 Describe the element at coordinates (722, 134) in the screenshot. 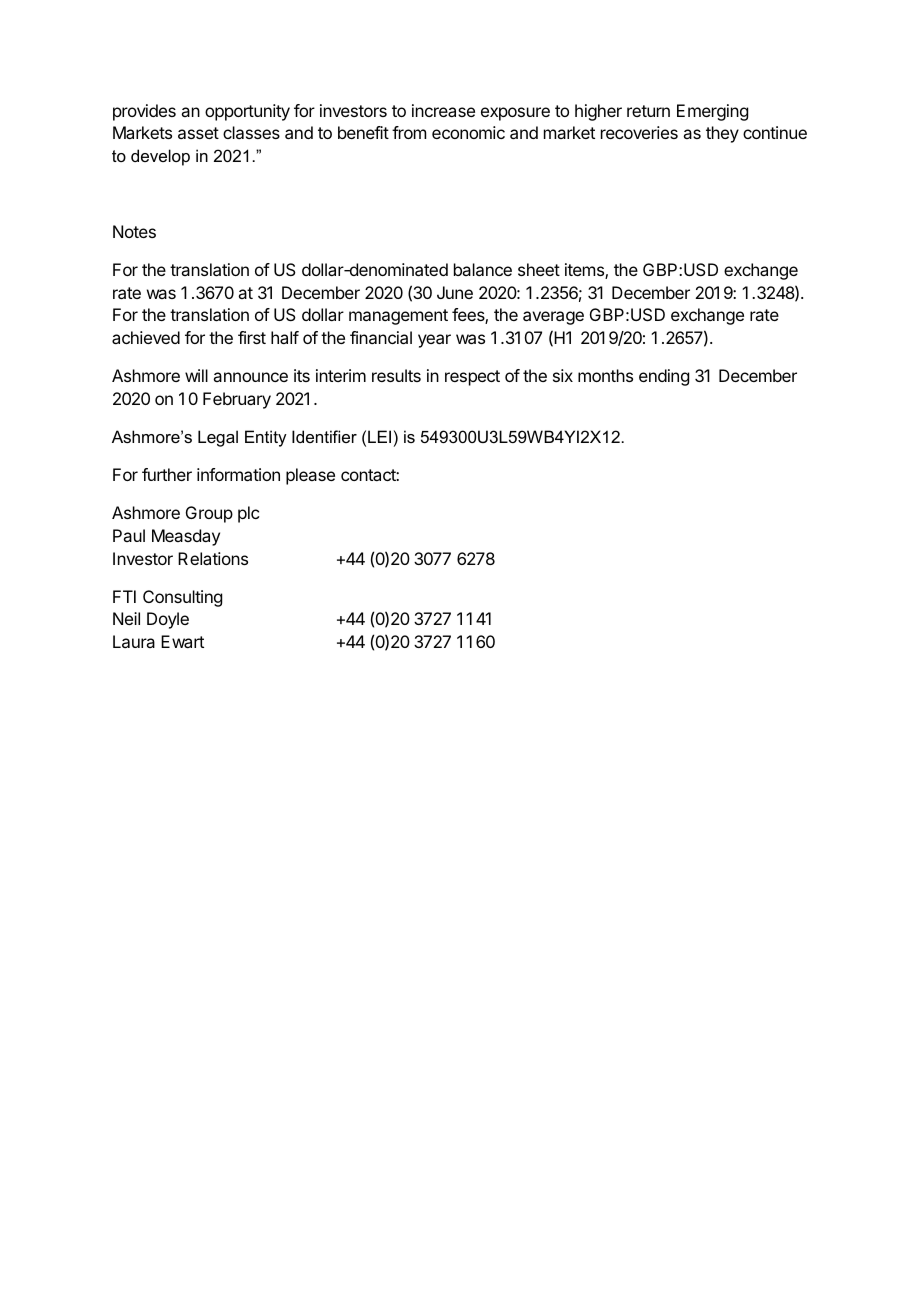

I see `they` at that location.
